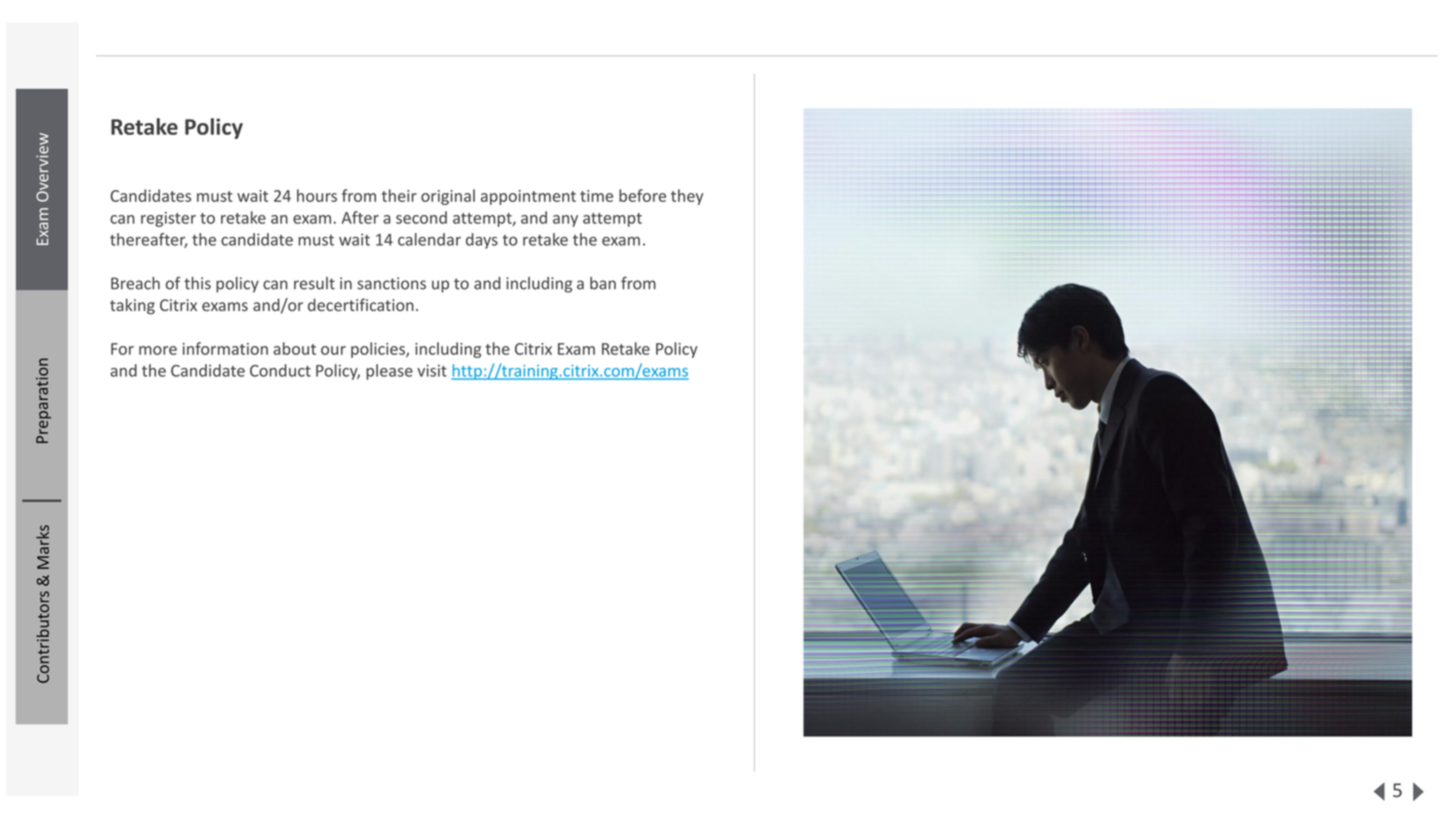 The image size is (1456, 819). I want to click on please, so click(389, 372).
